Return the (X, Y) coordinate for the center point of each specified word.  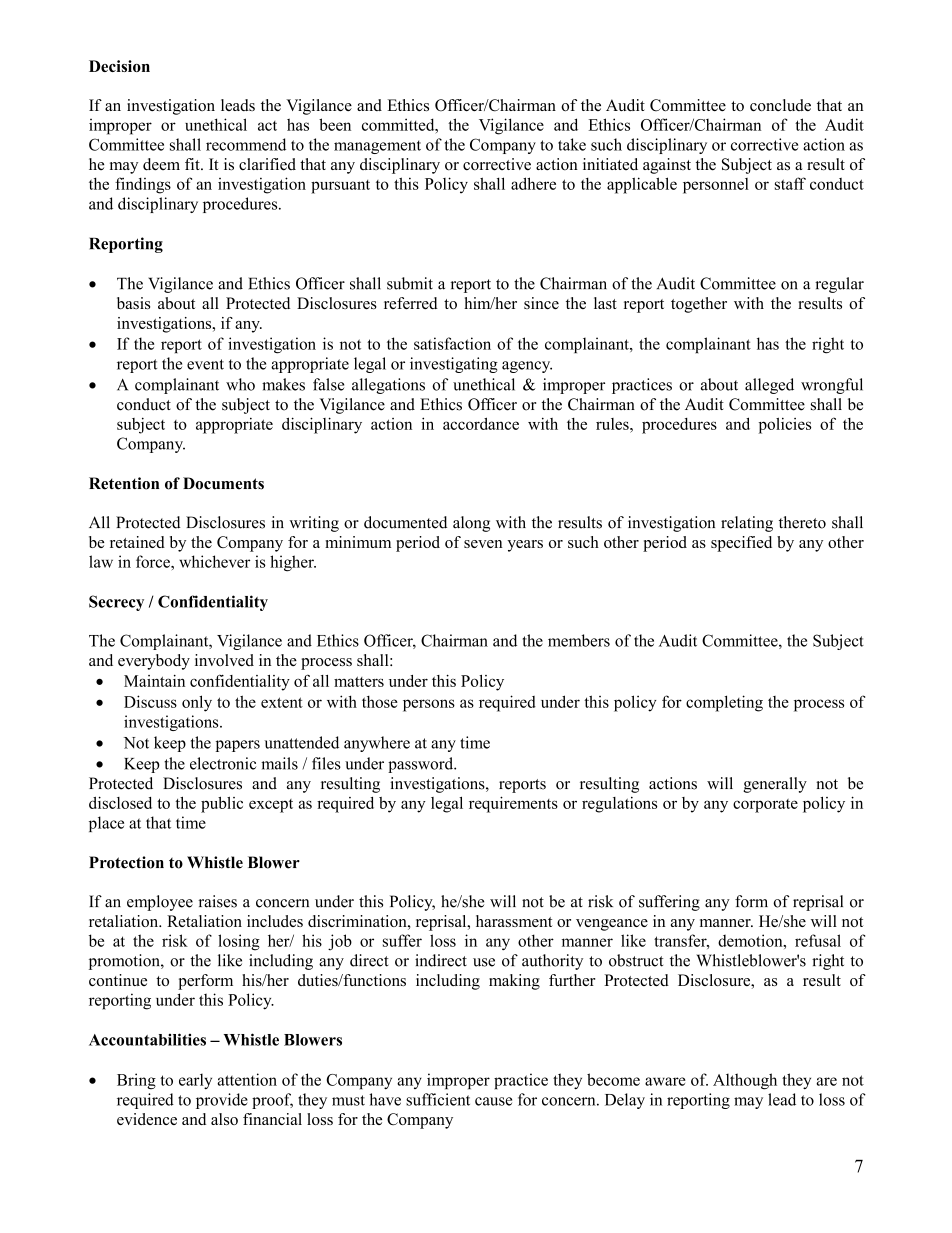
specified (741, 544)
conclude (780, 105)
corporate (765, 806)
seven (483, 544)
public (222, 805)
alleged (769, 386)
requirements (513, 804)
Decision (119, 66)
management (377, 147)
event (205, 364)
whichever (214, 561)
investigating (454, 365)
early (195, 1081)
